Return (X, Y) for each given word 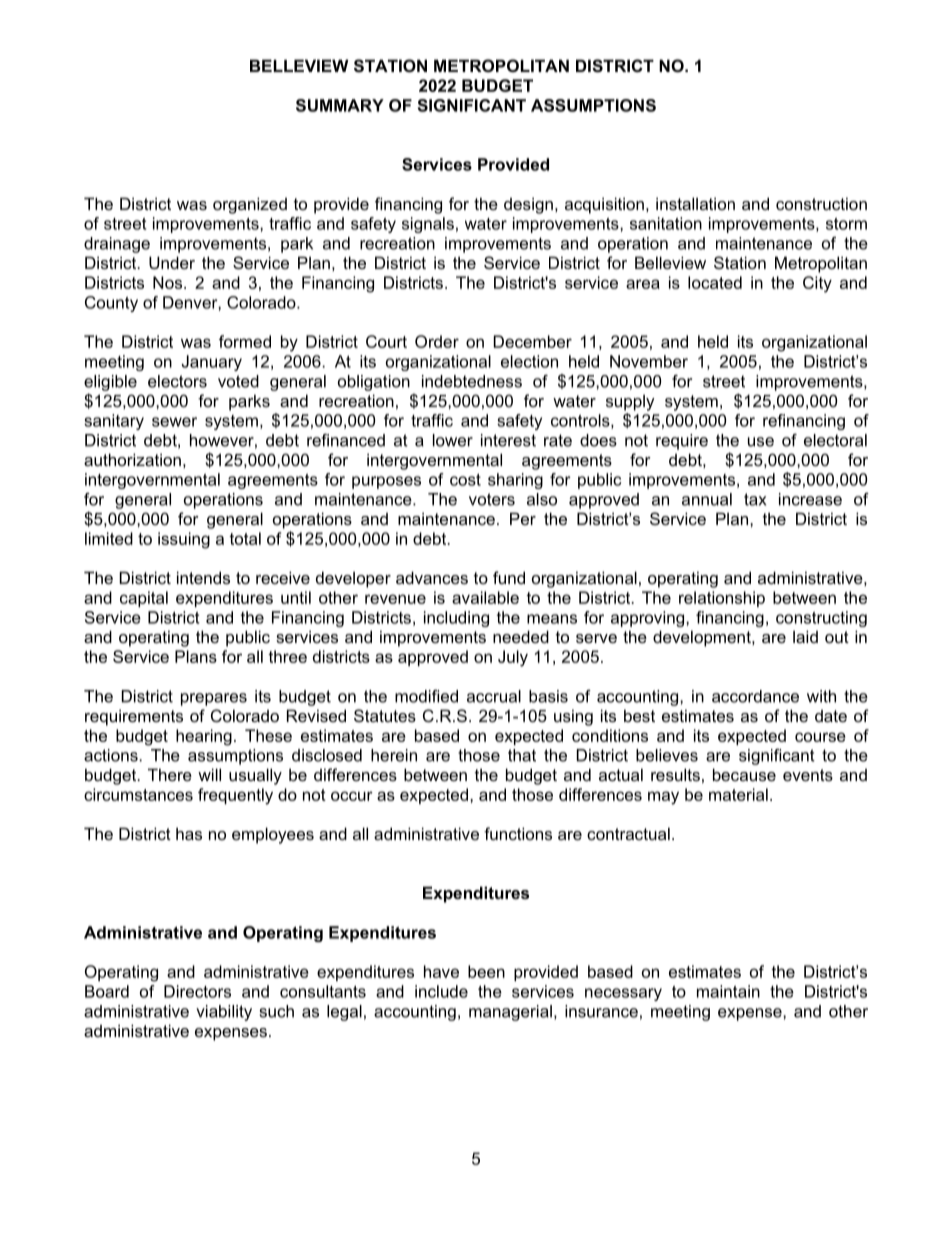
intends (203, 577)
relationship (722, 599)
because (744, 774)
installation (695, 203)
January (211, 363)
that (522, 755)
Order (437, 341)
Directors (197, 991)
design (528, 205)
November (649, 361)
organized (250, 205)
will (209, 774)
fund (509, 577)
